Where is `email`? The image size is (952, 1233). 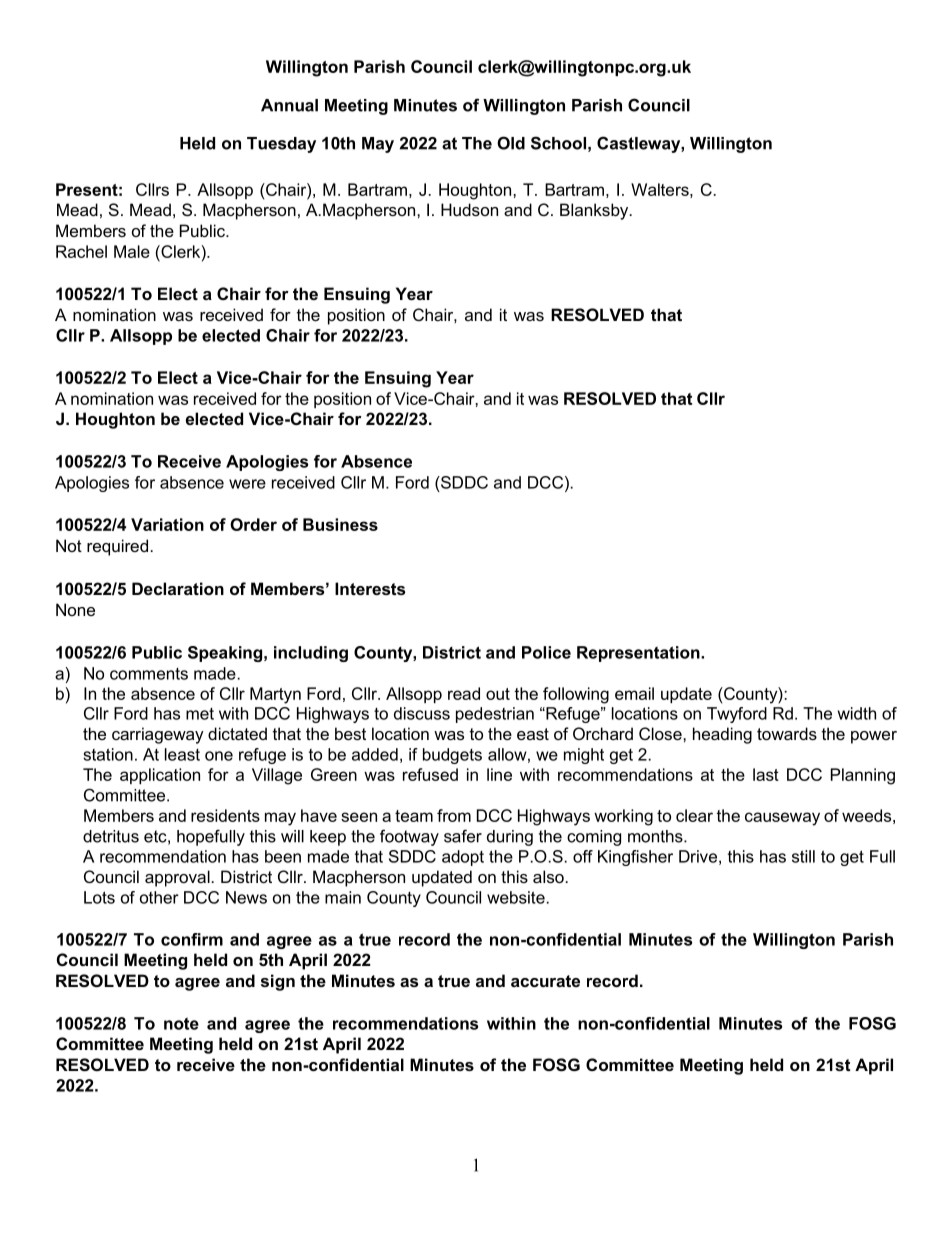 email is located at coordinates (634, 693).
